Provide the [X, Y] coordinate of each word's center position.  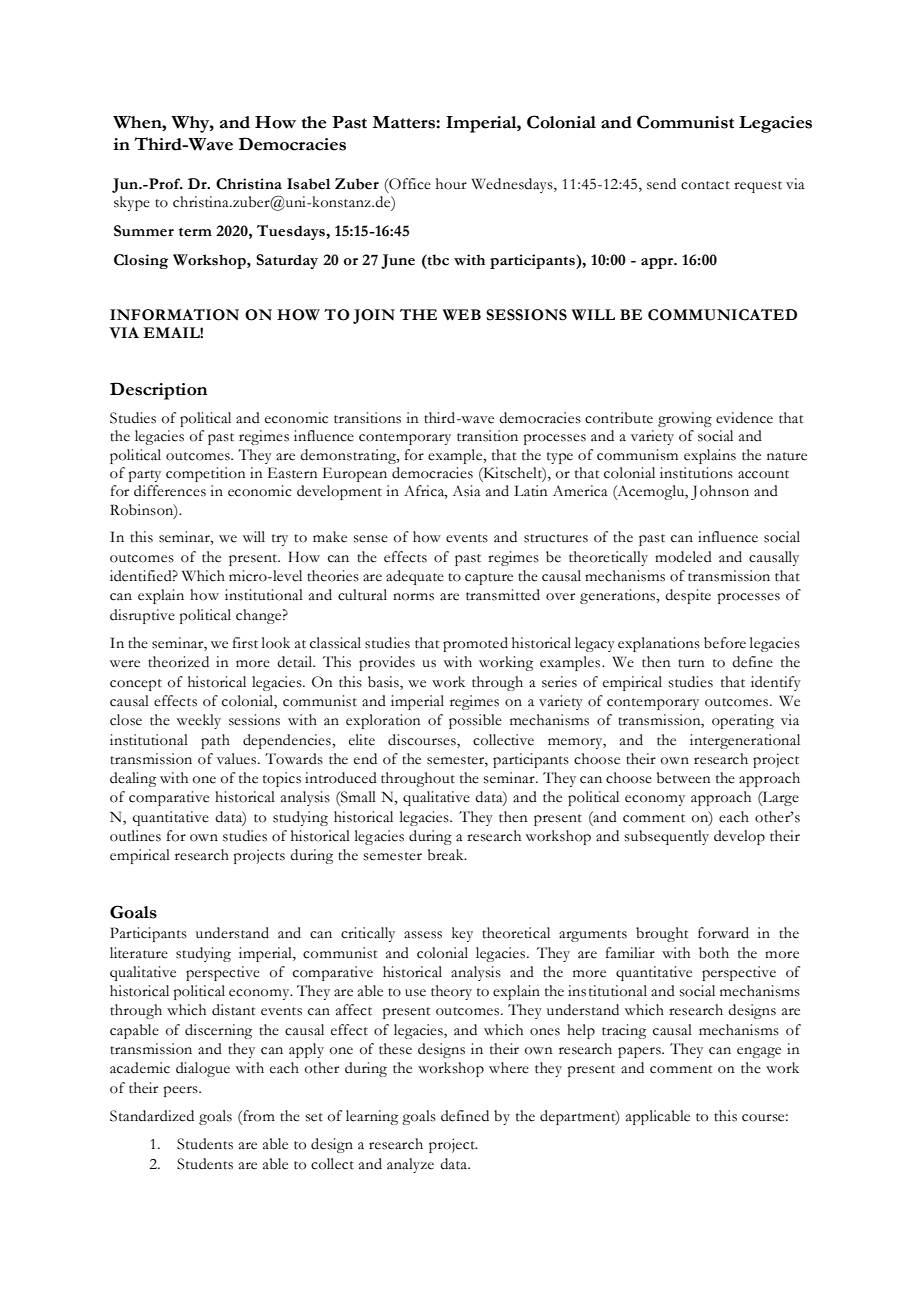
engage [759, 1052]
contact [705, 185]
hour [451, 184]
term [195, 232]
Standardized [152, 1116]
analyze [410, 1165]
